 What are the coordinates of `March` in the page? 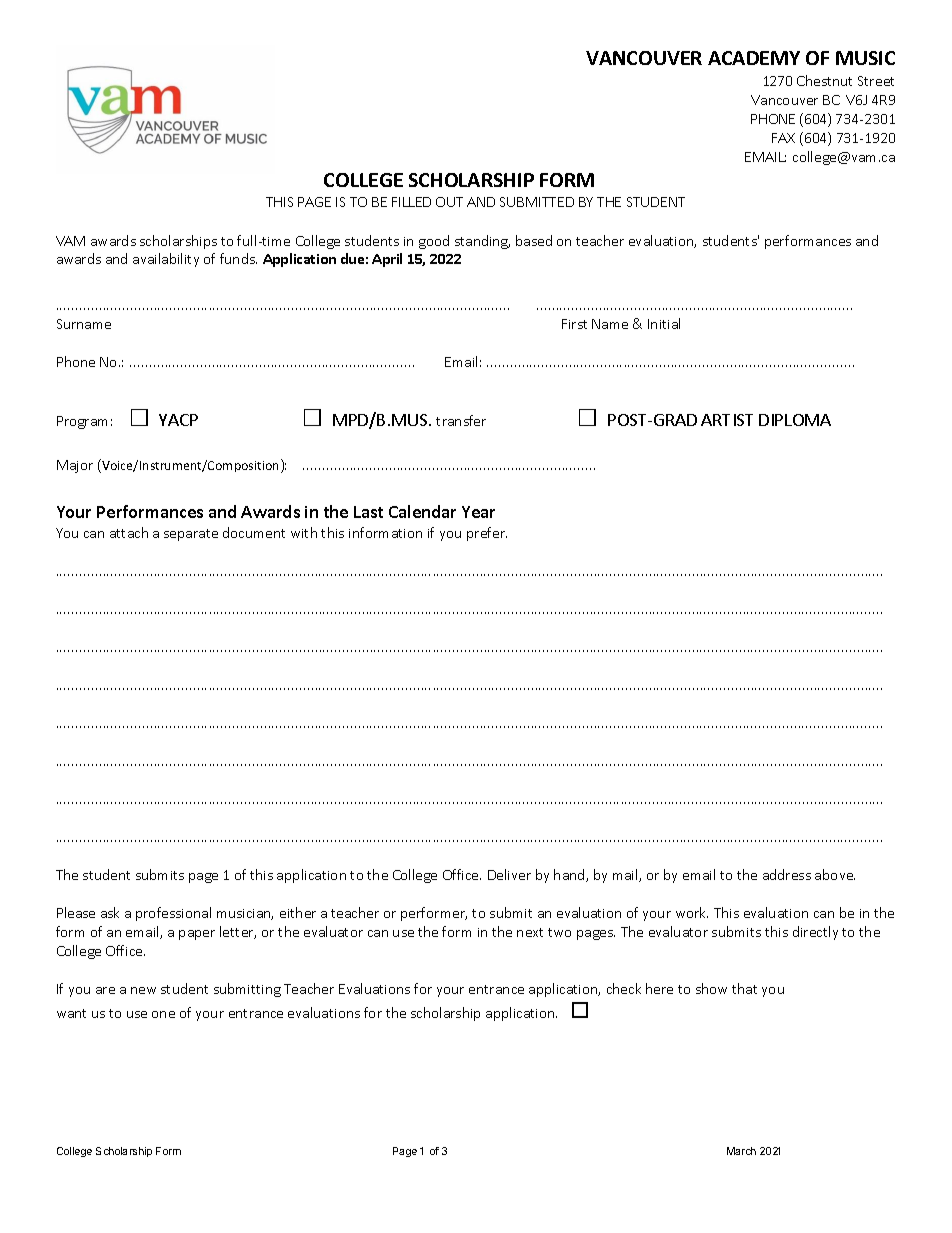 It's located at (741, 1151).
